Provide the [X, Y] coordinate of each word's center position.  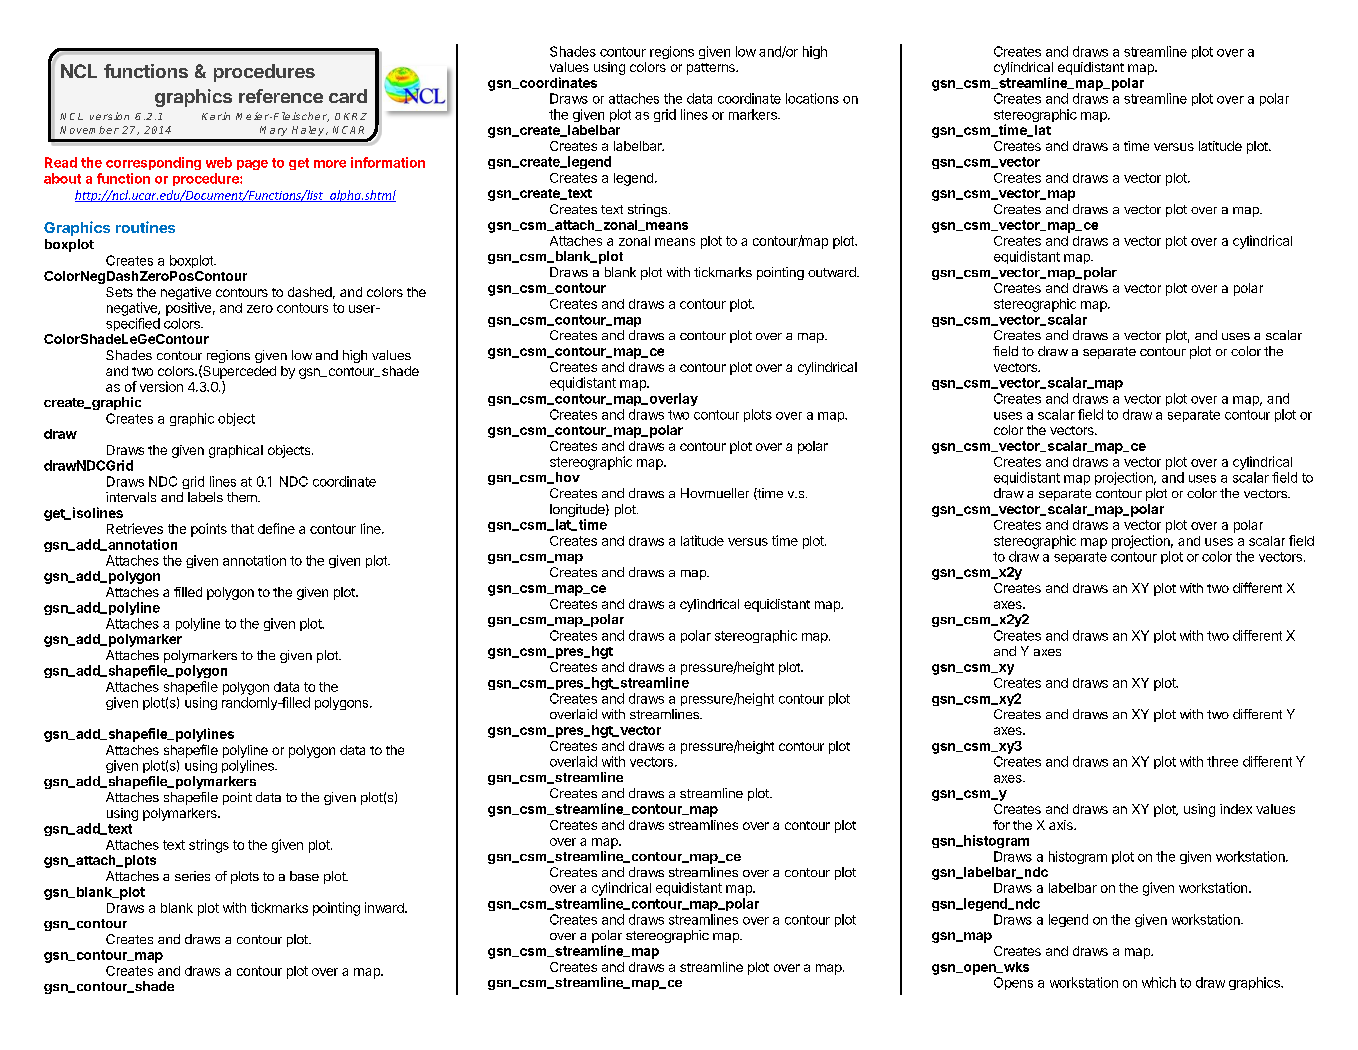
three [1222, 761]
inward [385, 907]
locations [812, 98]
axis [1062, 825]
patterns [712, 69]
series [192, 876]
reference [281, 96]
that [242, 529]
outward [833, 272]
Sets [119, 292]
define [276, 528]
